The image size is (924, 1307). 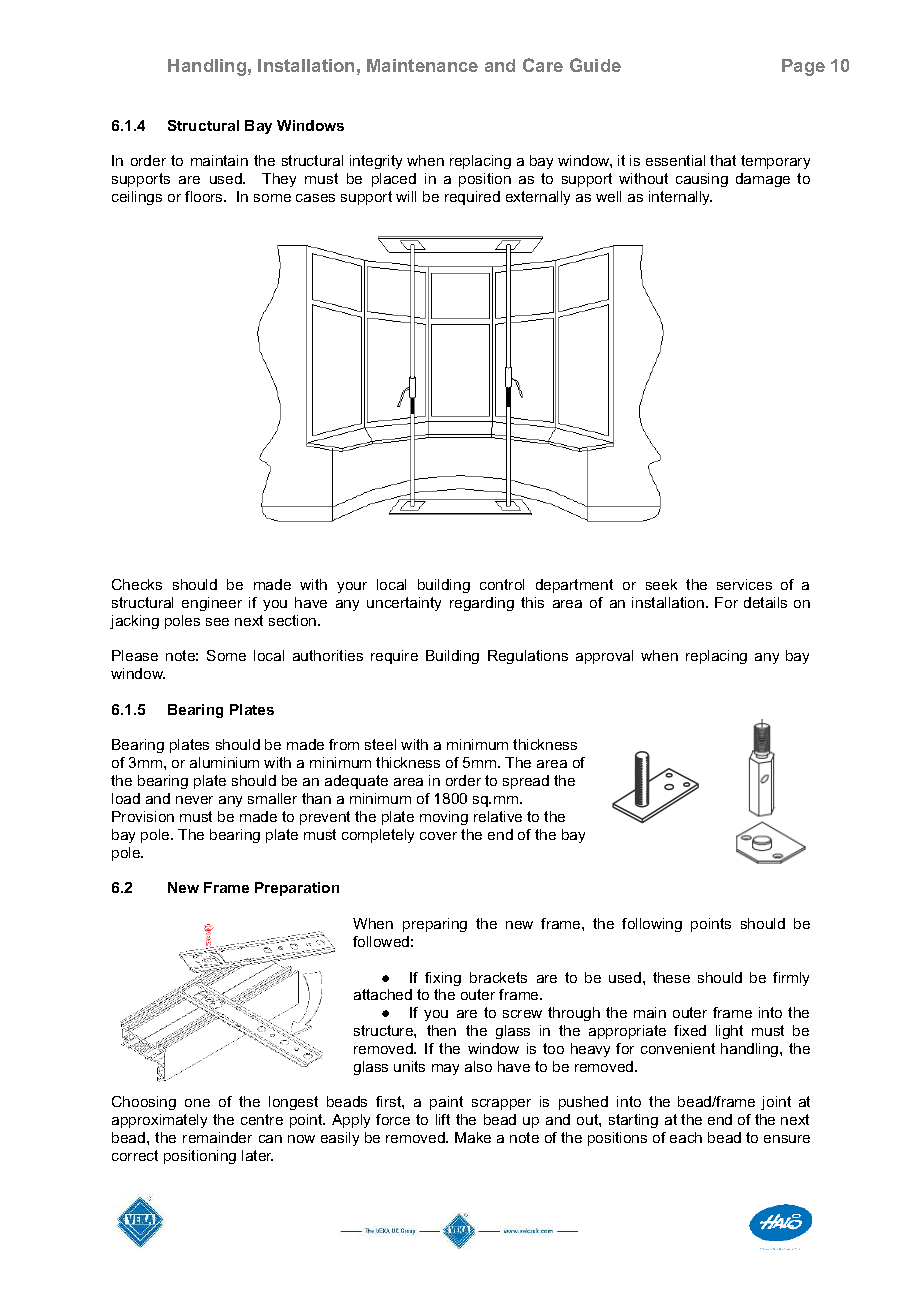 What do you see at coordinates (194, 800) in the page?
I see `never` at bounding box center [194, 800].
